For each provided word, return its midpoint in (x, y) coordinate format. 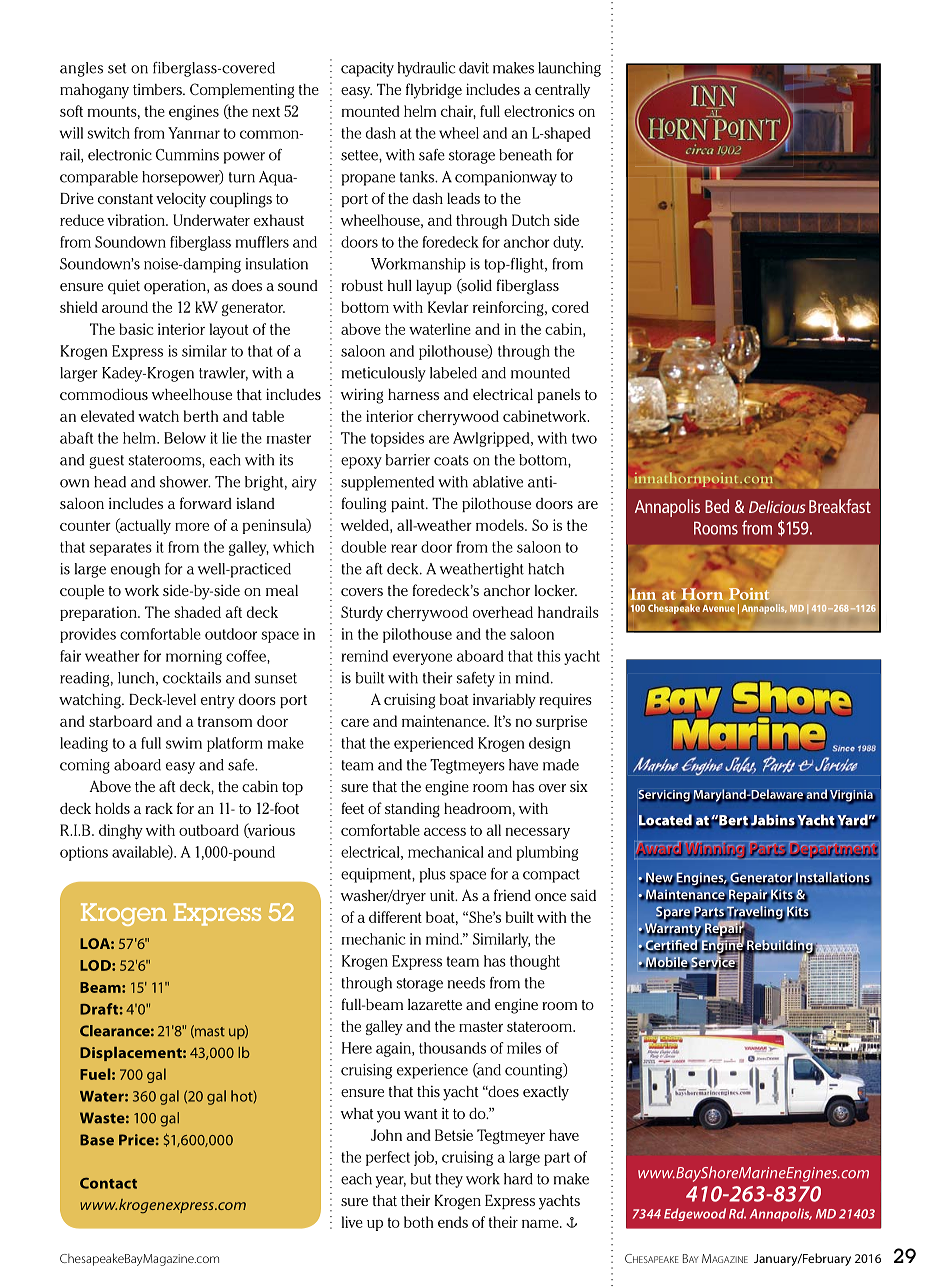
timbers (158, 89)
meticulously (384, 374)
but (421, 1179)
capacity (367, 69)
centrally (562, 91)
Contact (108, 1183)
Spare (674, 913)
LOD (96, 965)
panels (559, 396)
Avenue (719, 608)
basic (136, 329)
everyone (422, 659)
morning (194, 657)
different (395, 917)
